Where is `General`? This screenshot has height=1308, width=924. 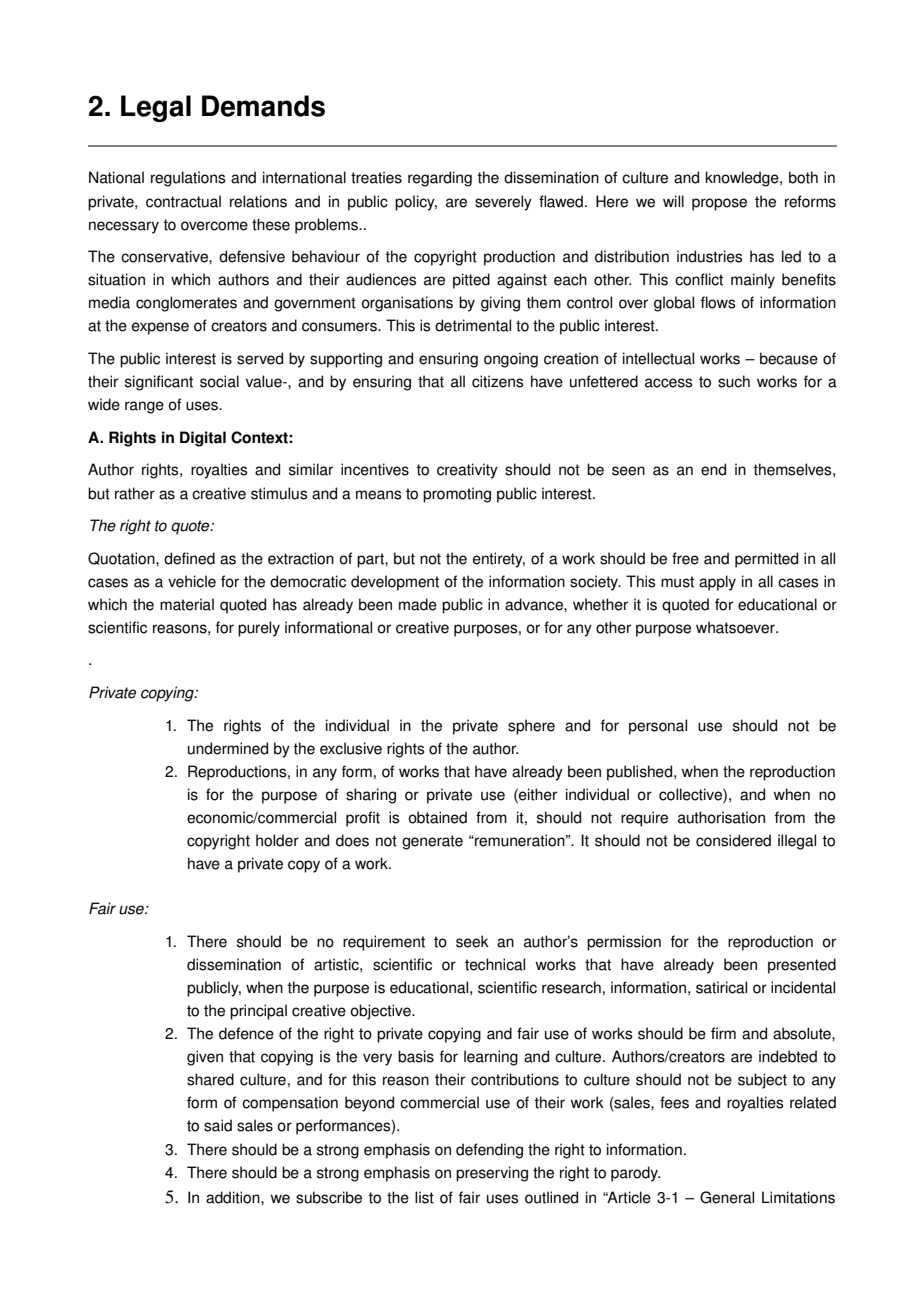
General is located at coordinates (727, 1197).
